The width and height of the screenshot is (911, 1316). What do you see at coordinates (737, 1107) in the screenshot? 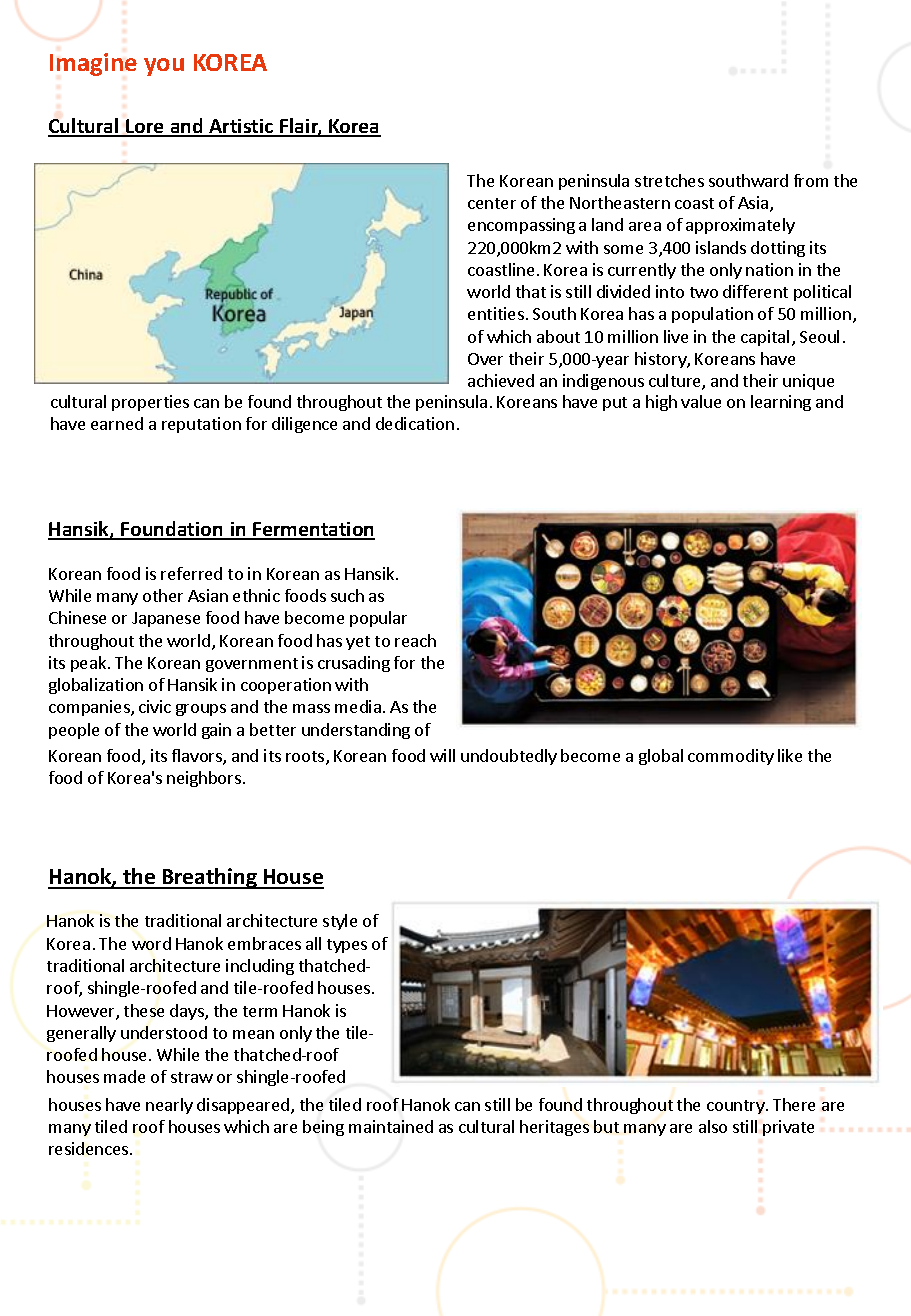
I see `country` at bounding box center [737, 1107].
